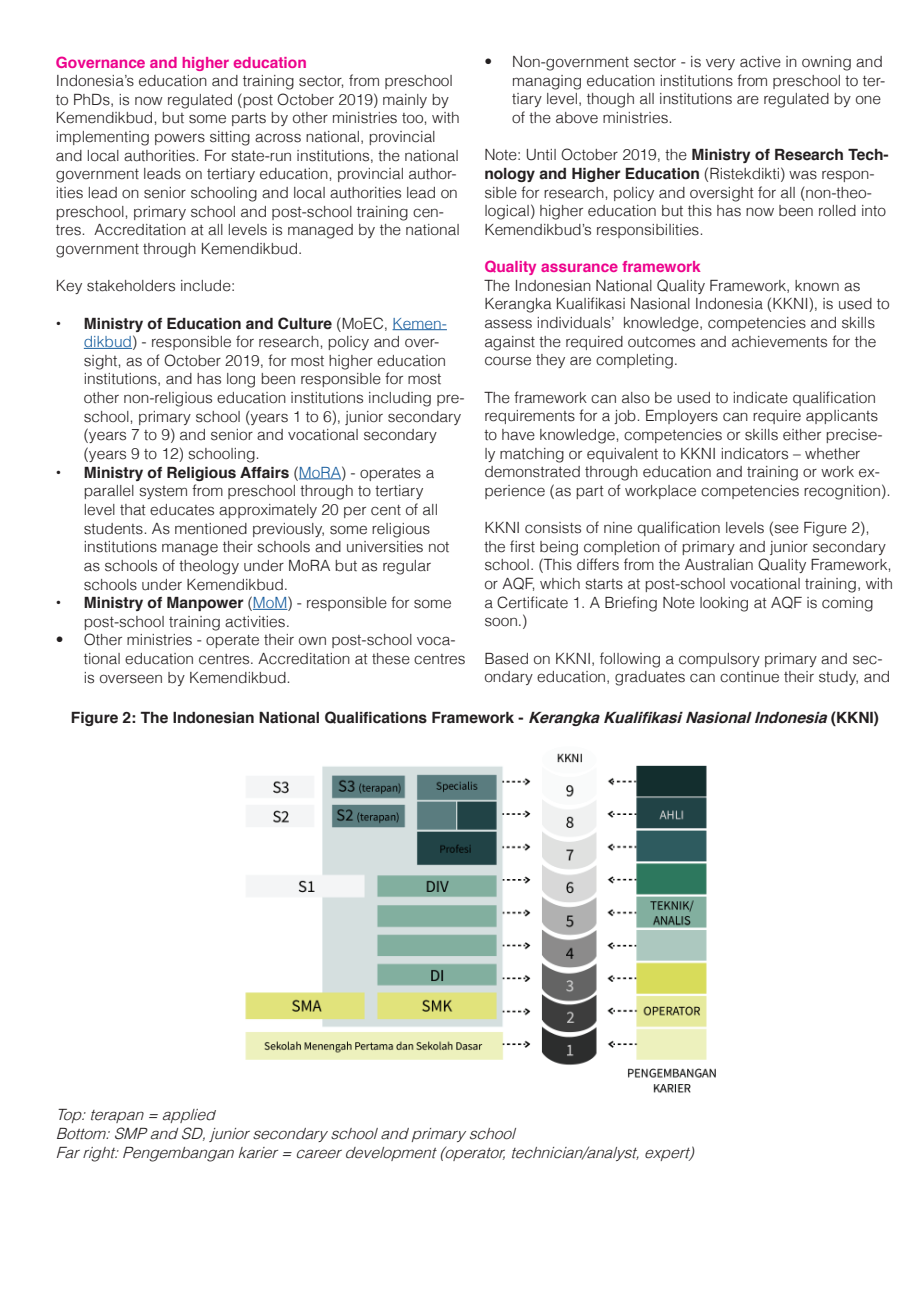  I want to click on assurance, so click(579, 267).
